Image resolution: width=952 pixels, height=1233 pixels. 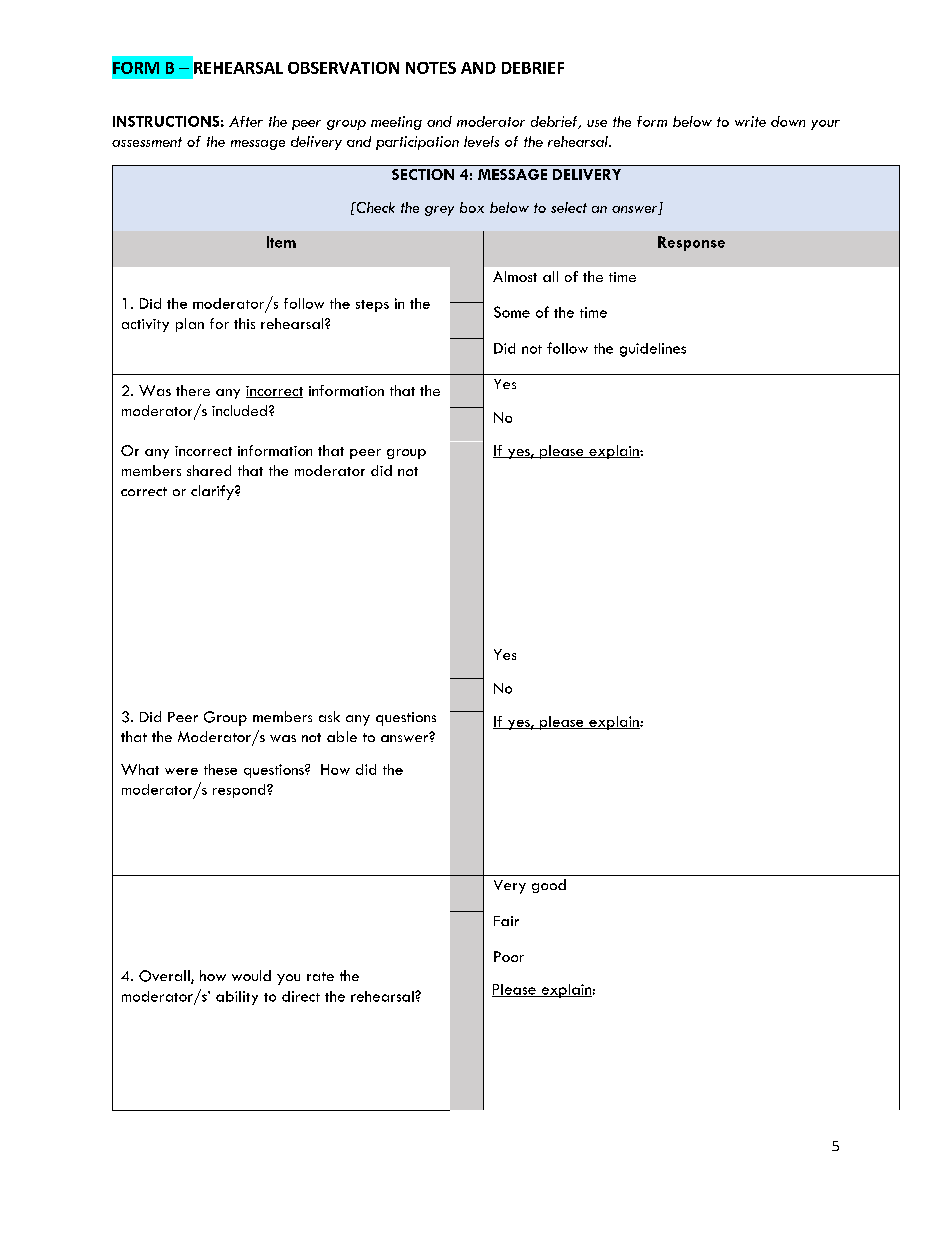 What do you see at coordinates (246, 121) in the screenshot?
I see `After` at bounding box center [246, 121].
